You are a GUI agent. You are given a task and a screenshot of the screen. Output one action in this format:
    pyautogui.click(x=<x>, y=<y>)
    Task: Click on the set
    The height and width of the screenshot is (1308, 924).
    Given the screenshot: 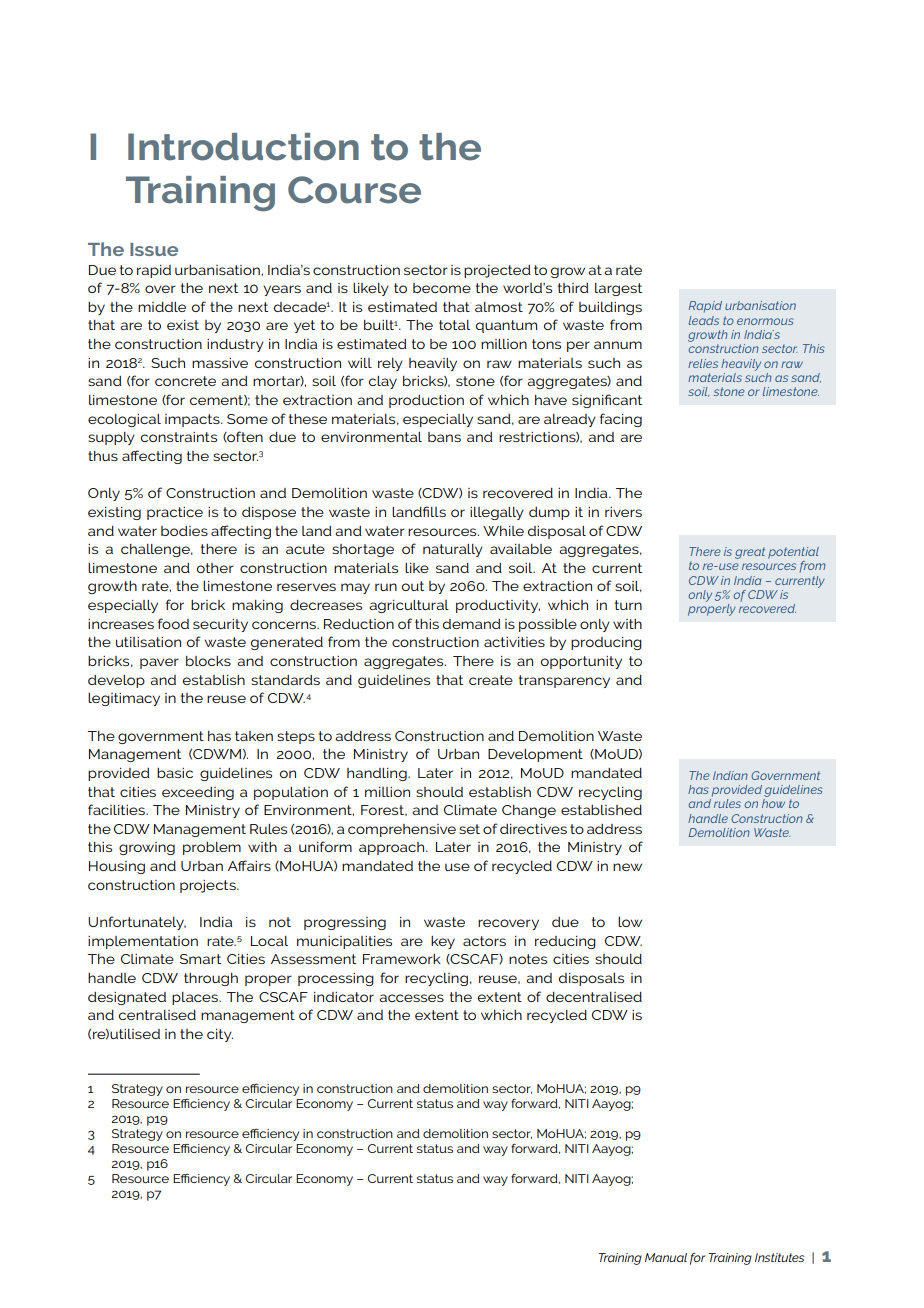 What is the action you would take?
    pyautogui.click(x=469, y=829)
